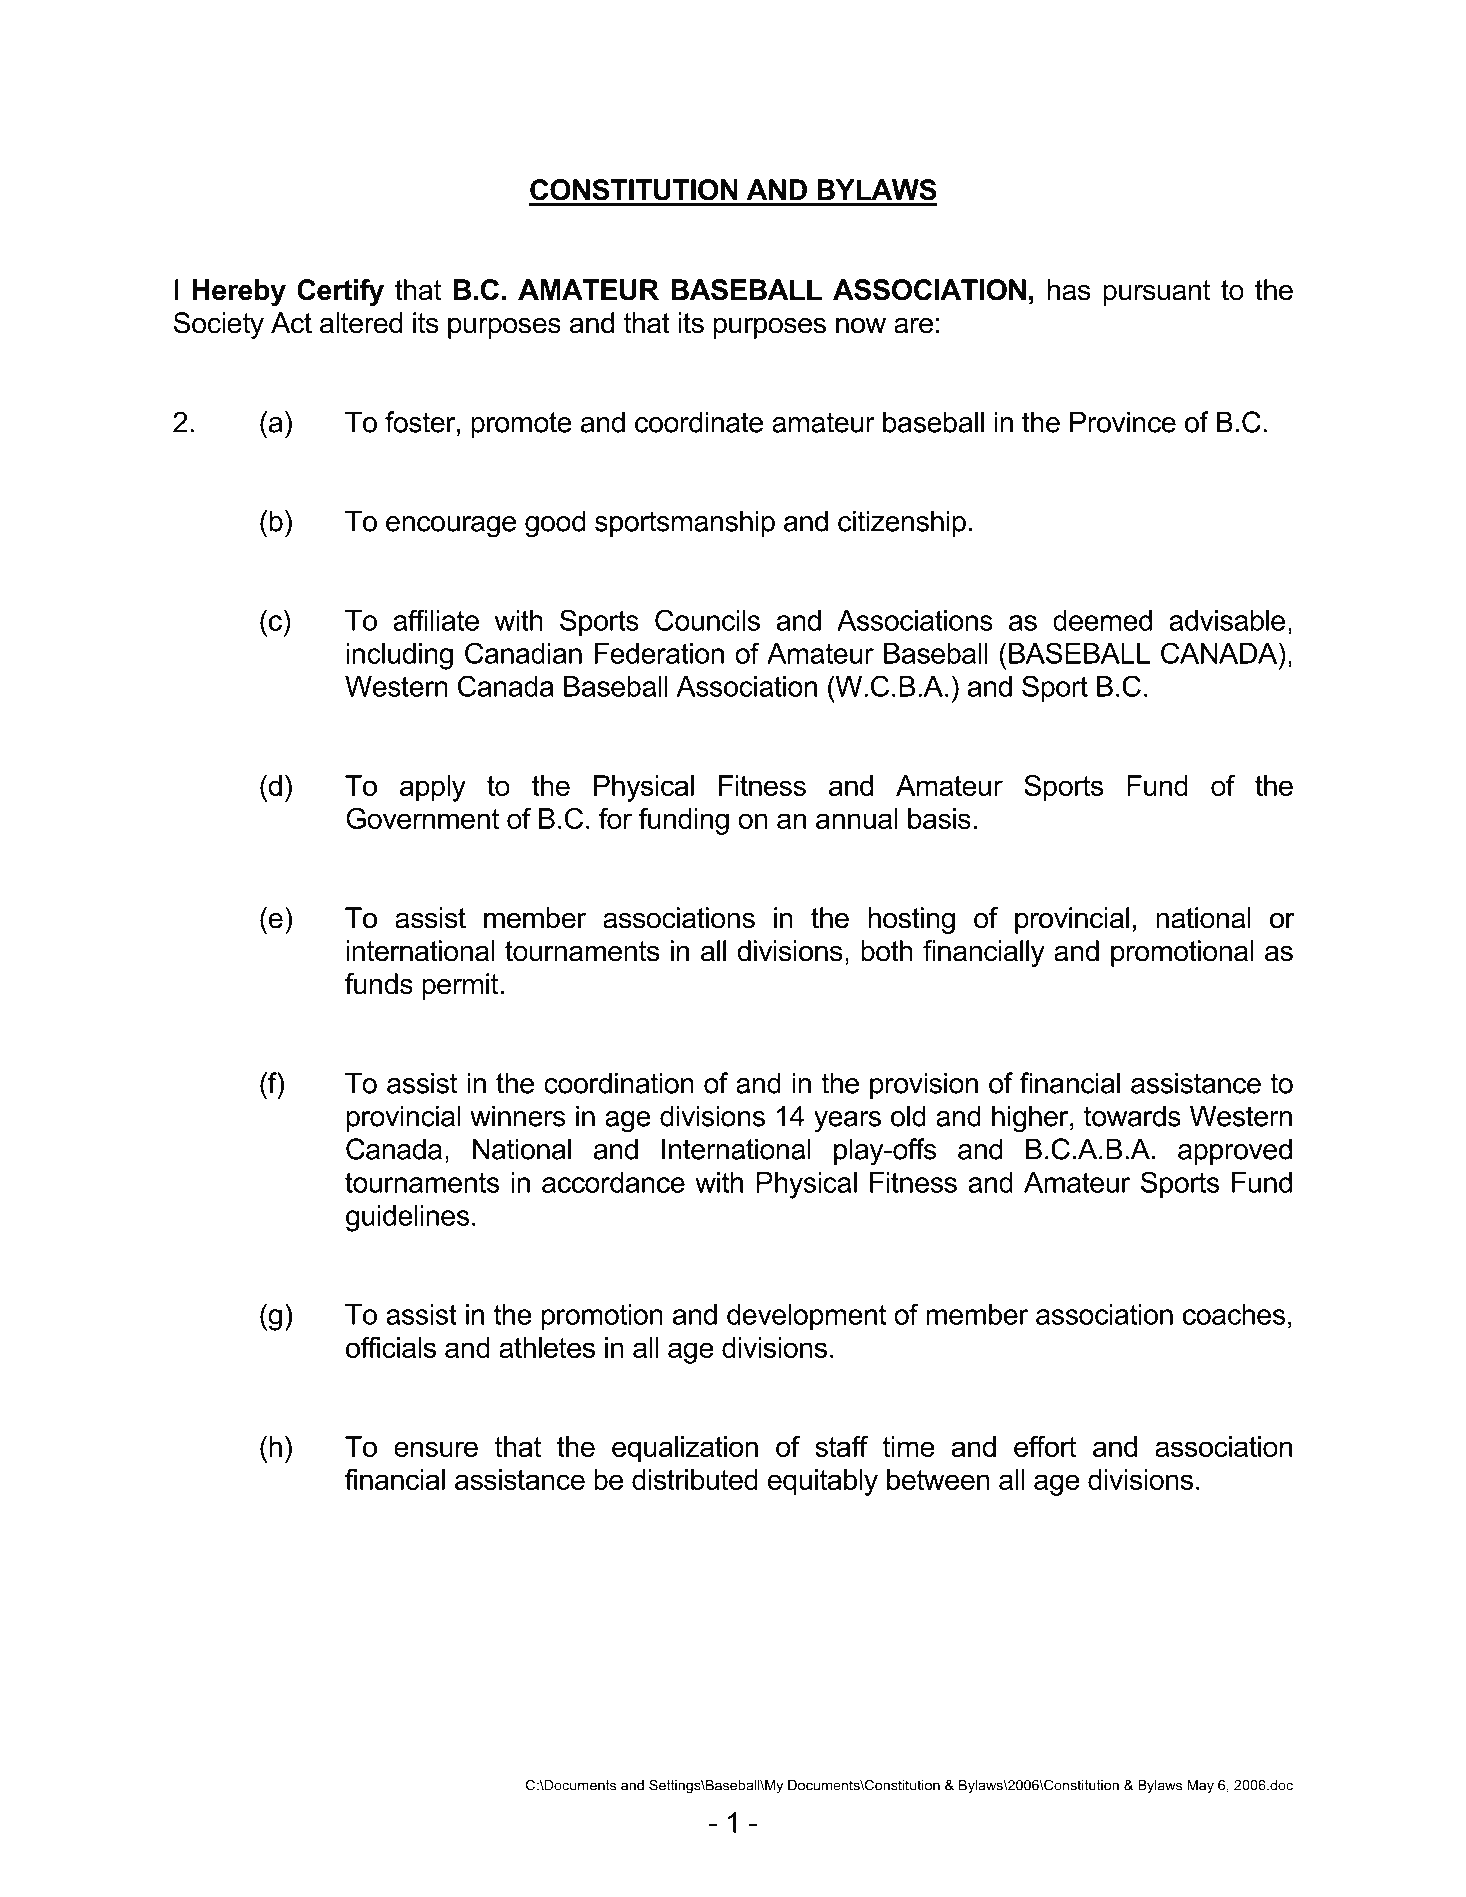 The width and height of the document is (1466, 1897). What do you see at coordinates (436, 1449) in the document?
I see `ensure` at bounding box center [436, 1449].
